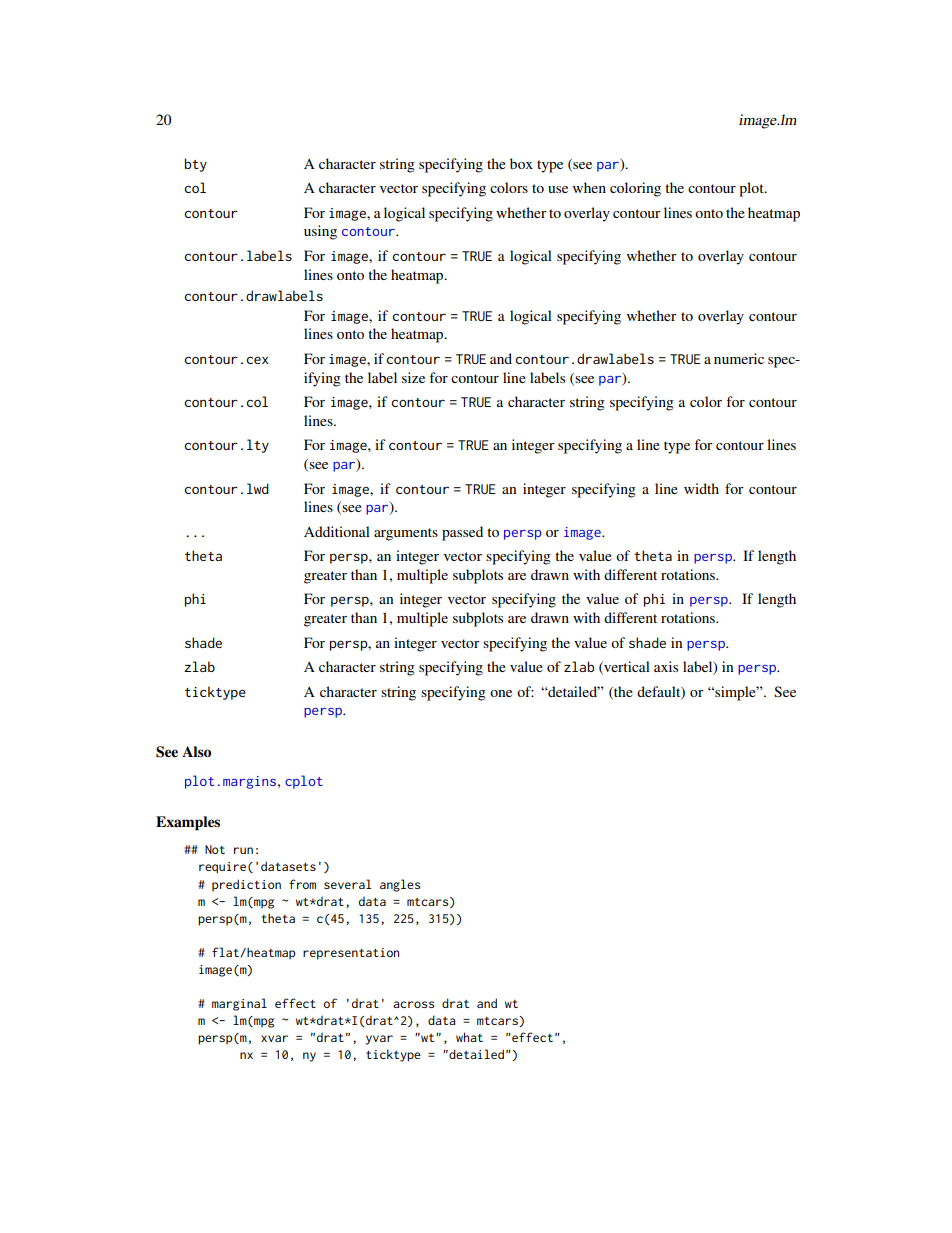 This screenshot has height=1233, width=952. I want to click on Additional, so click(337, 531).
